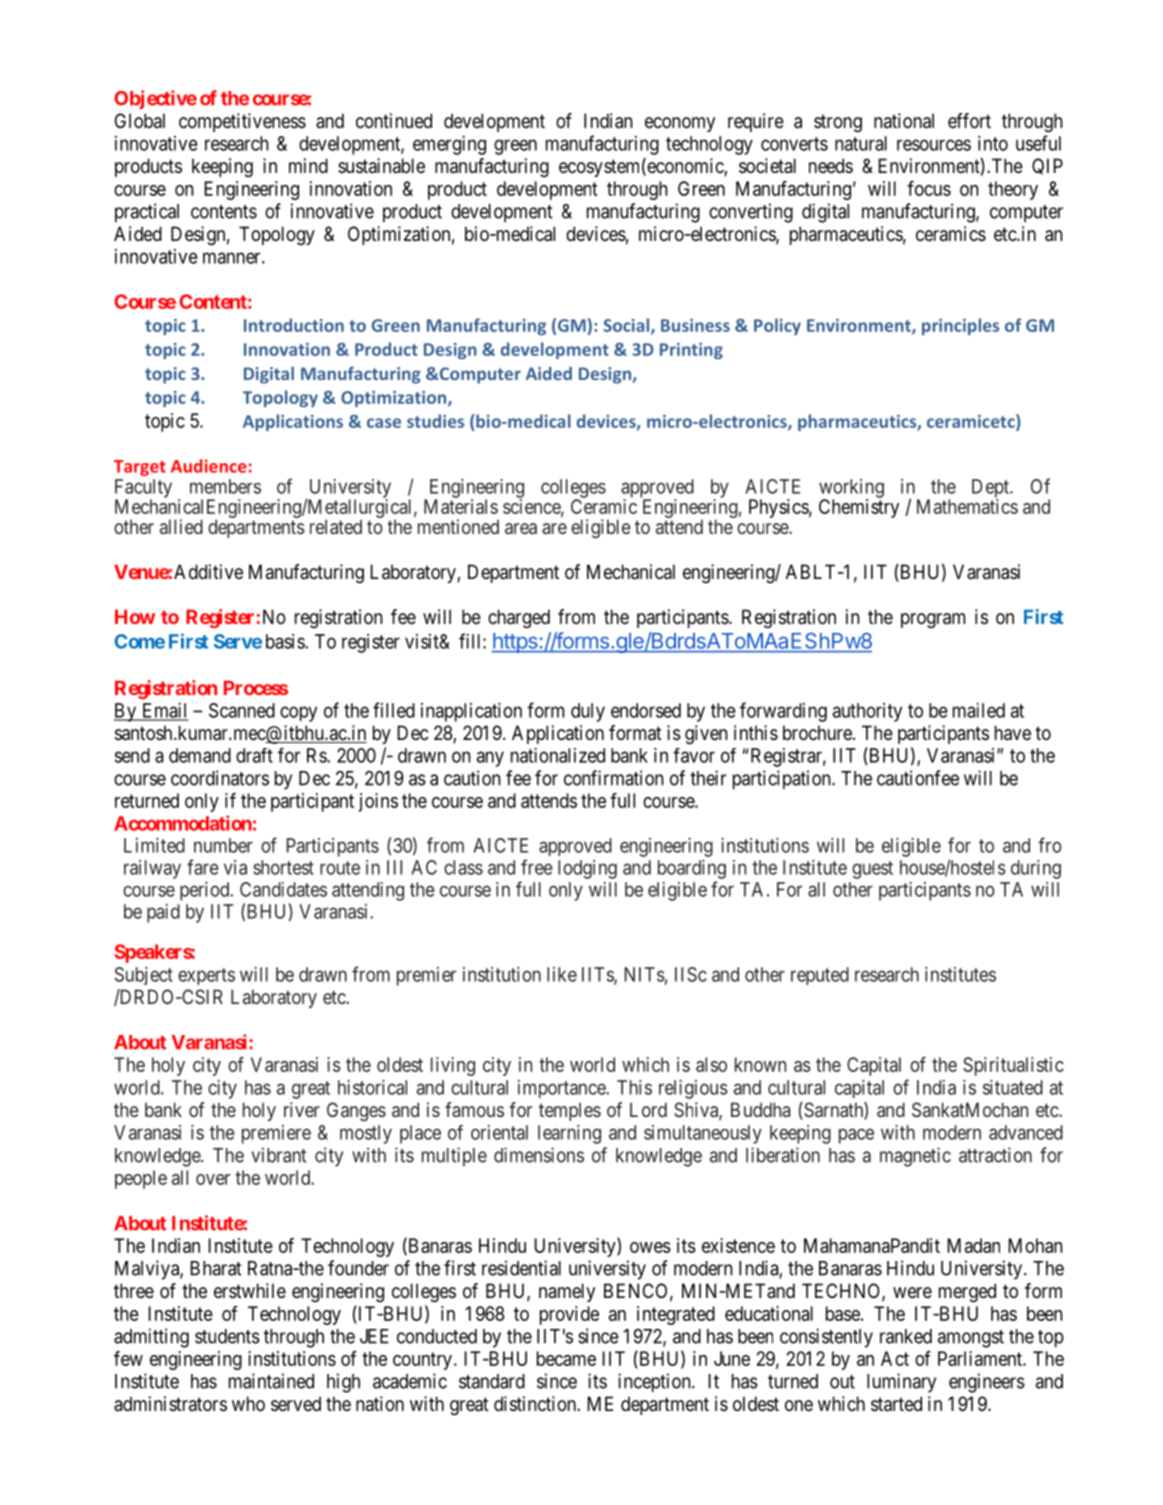  What do you see at coordinates (680, 124) in the page?
I see `economy` at bounding box center [680, 124].
